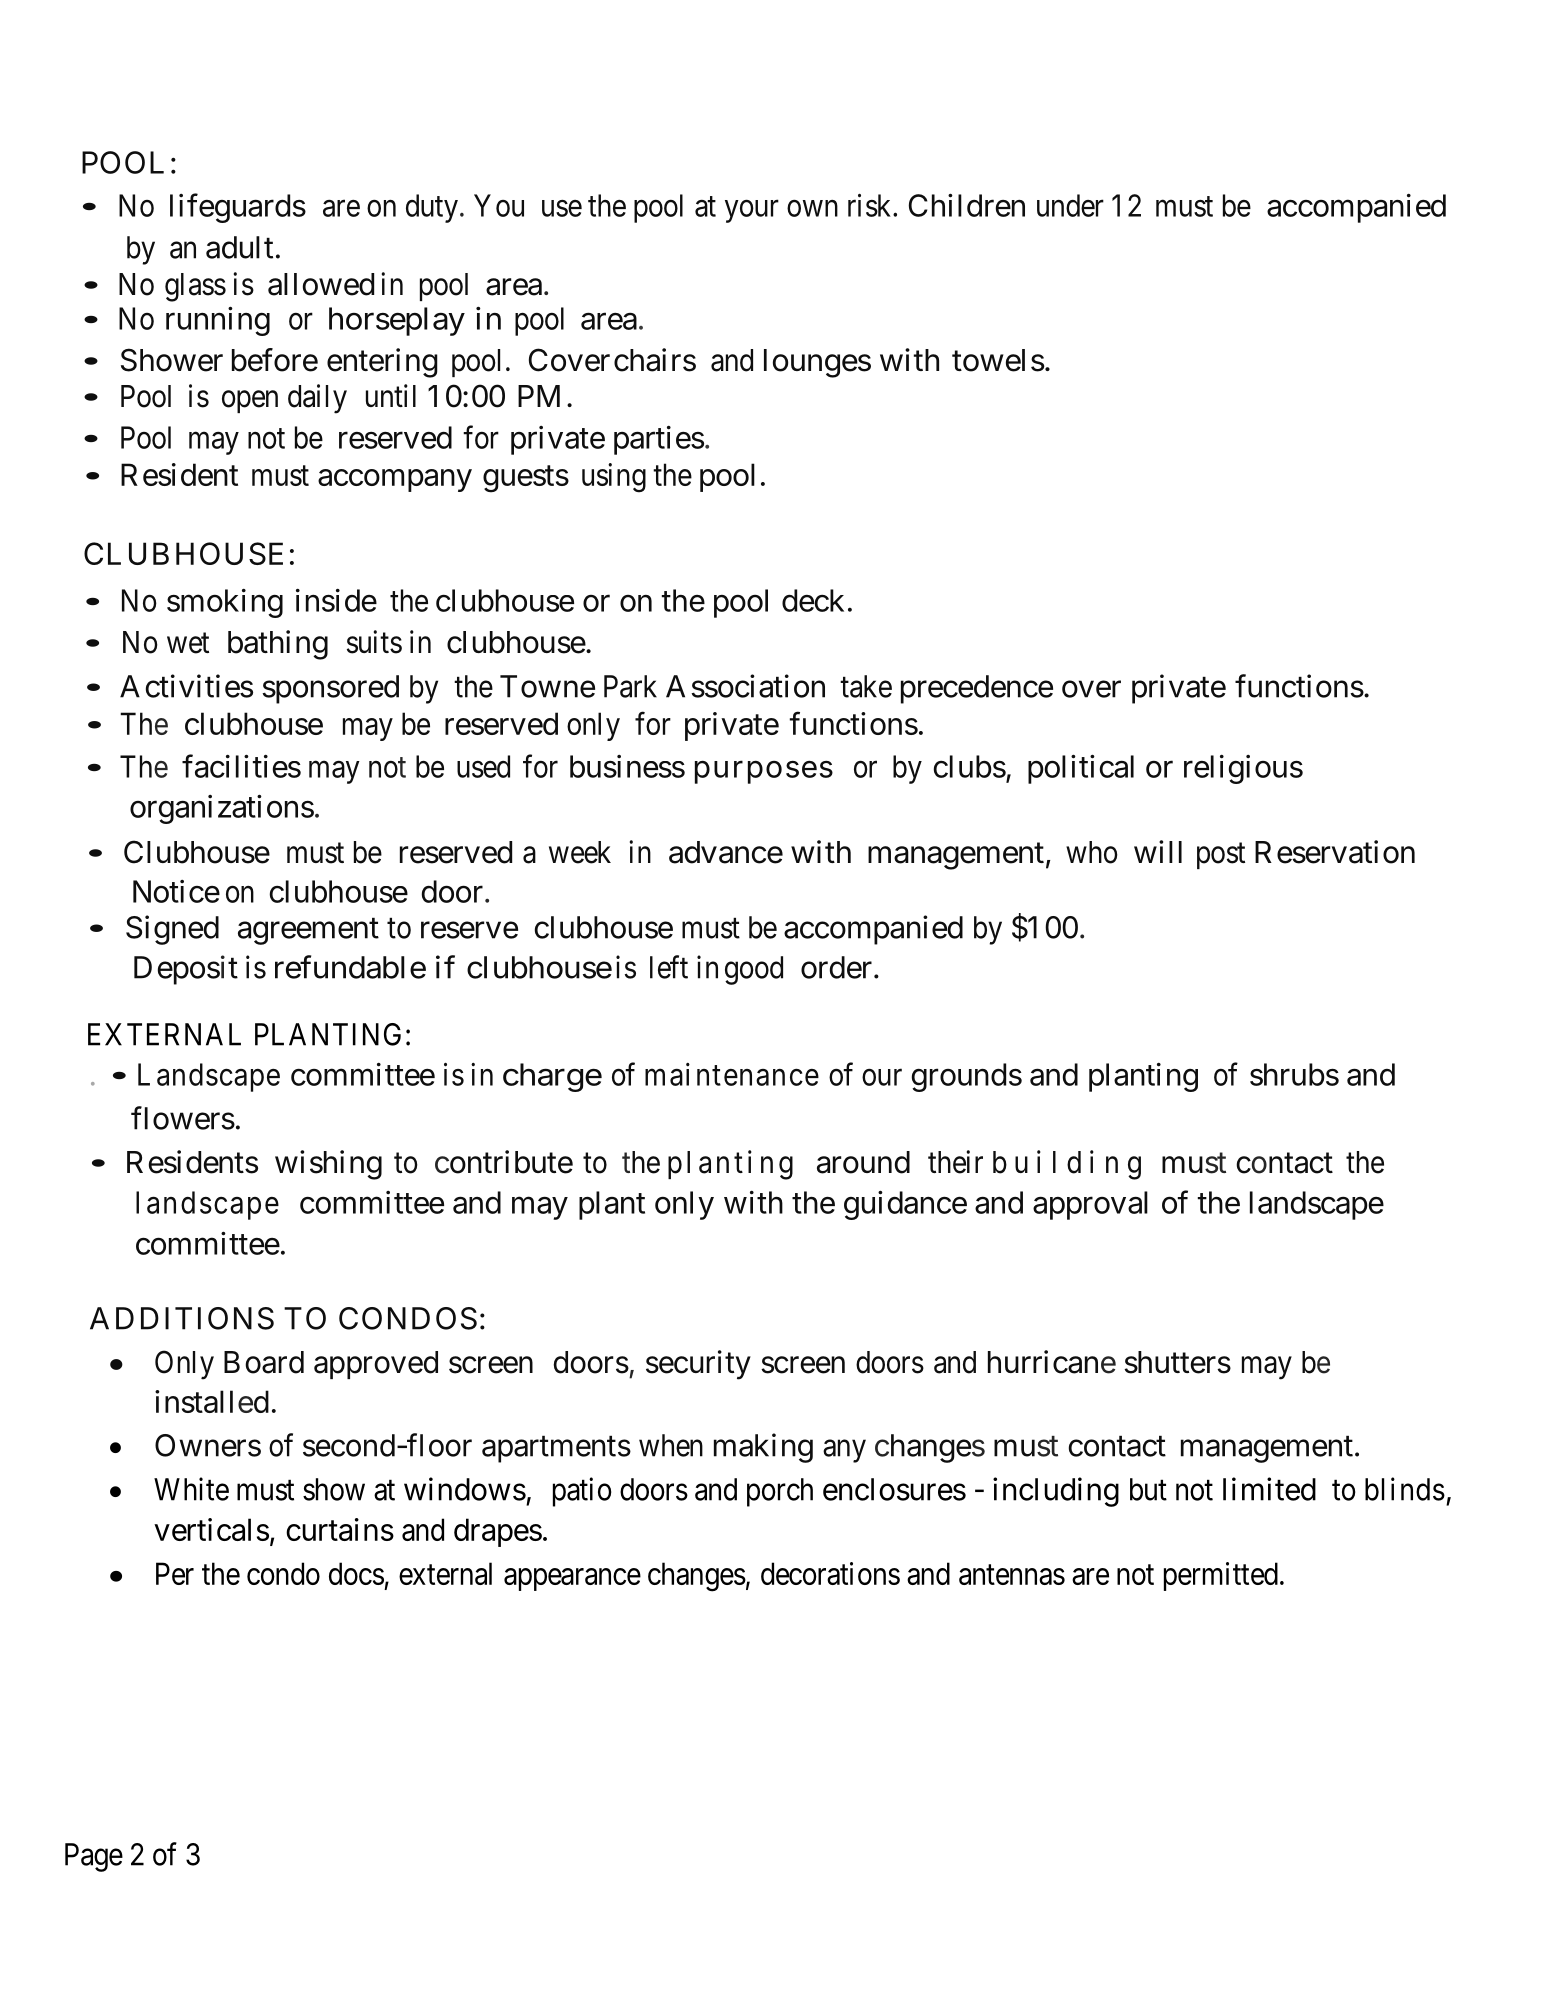 The height and width of the page is (1998, 1544). I want to click on adult, so click(239, 247).
